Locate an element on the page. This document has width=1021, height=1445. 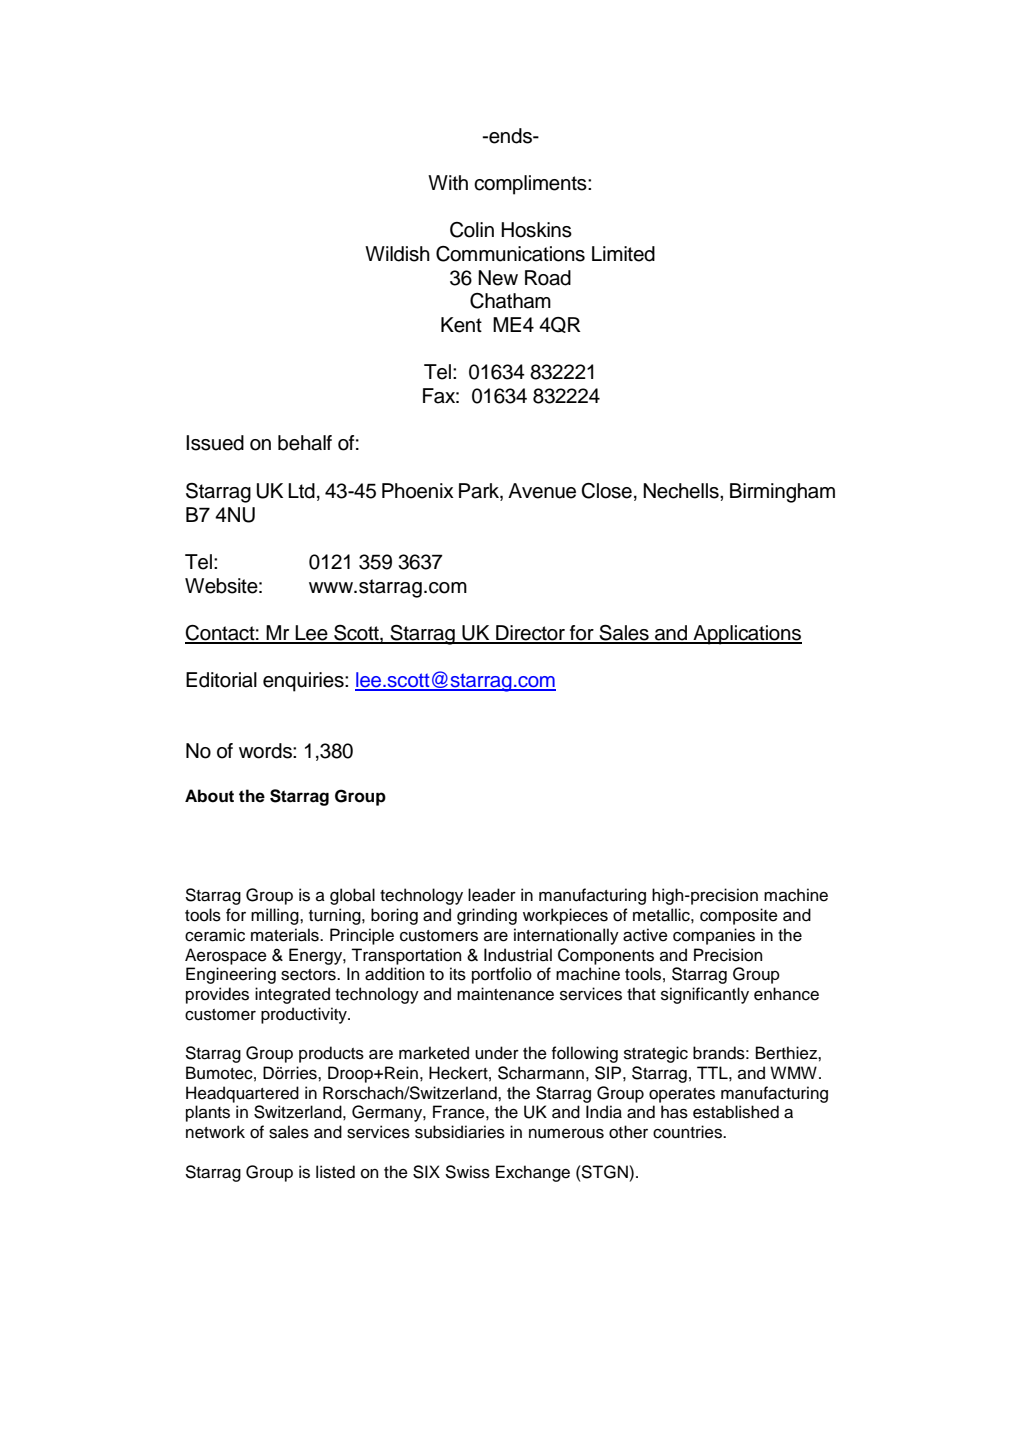
Ltd is located at coordinates (301, 491).
